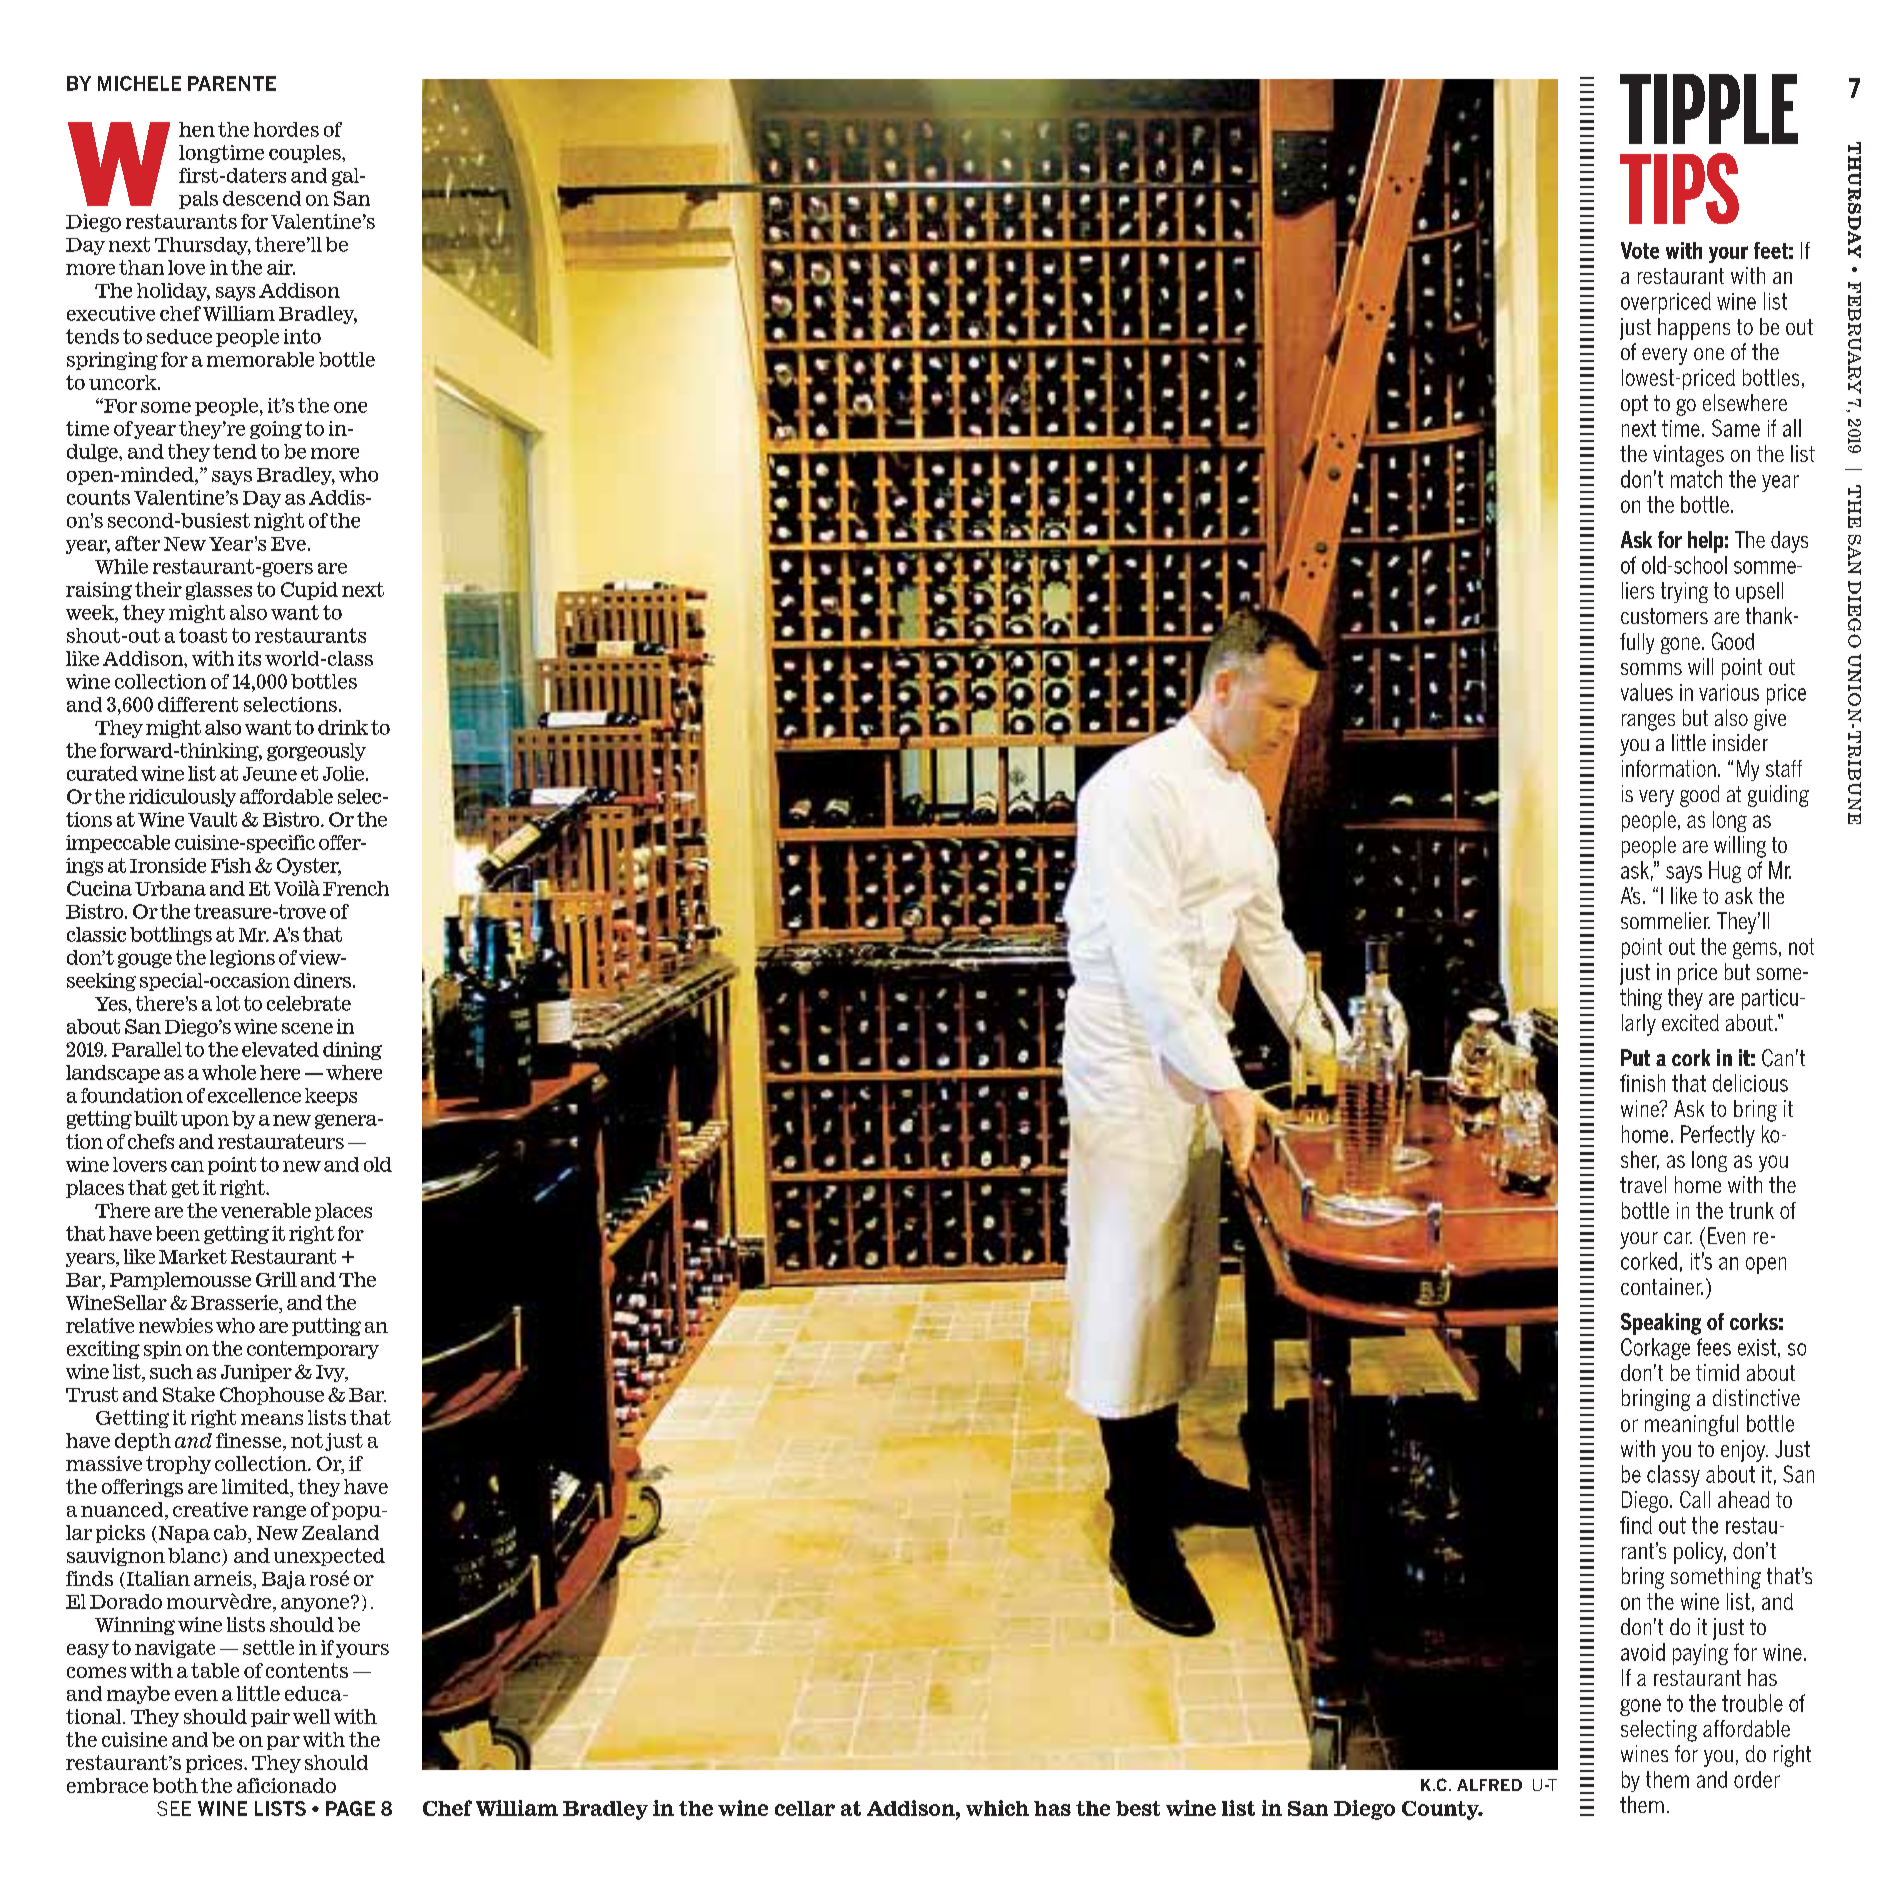  I want to click on which, so click(997, 1808).
